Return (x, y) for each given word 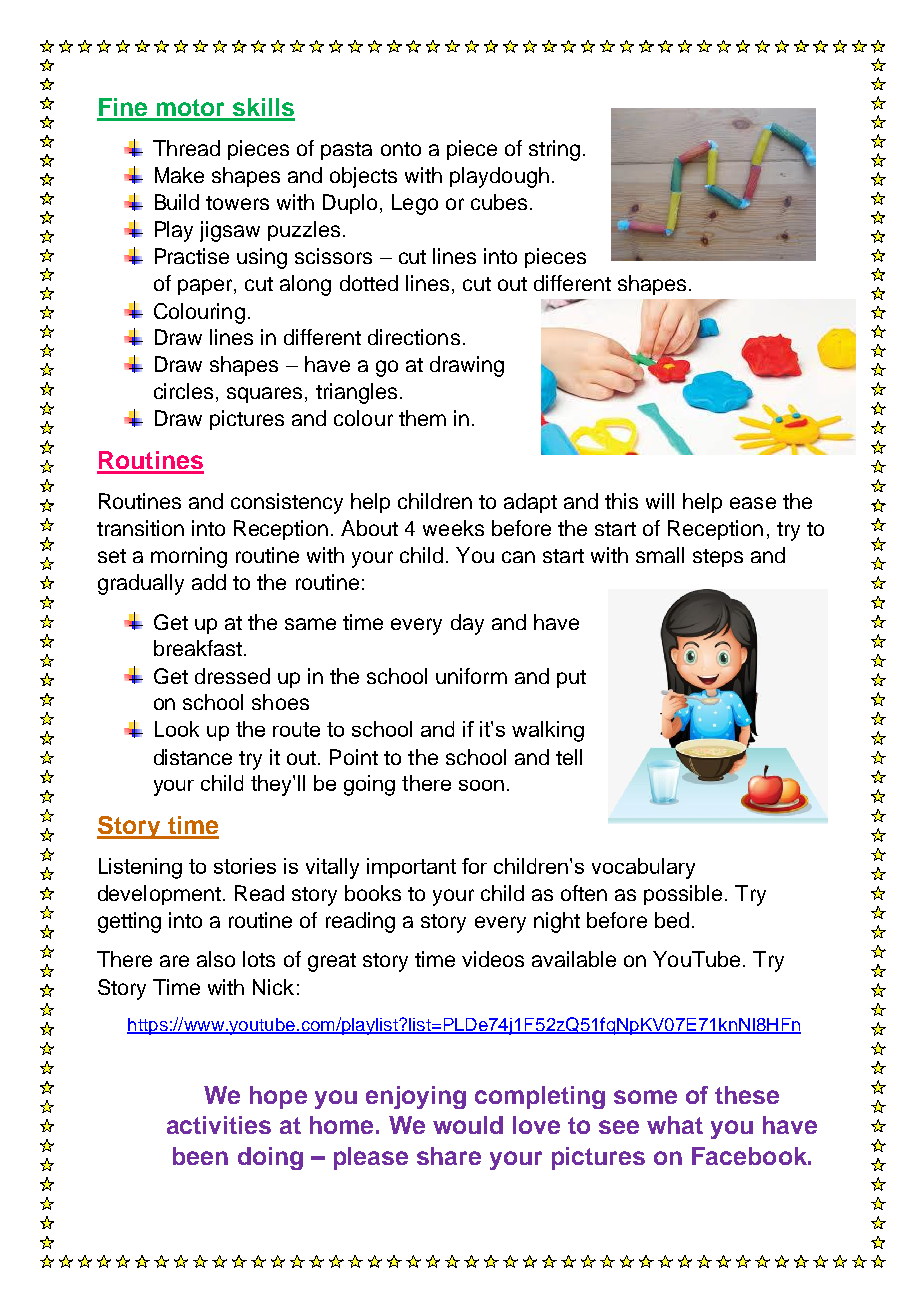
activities (219, 1125)
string (554, 150)
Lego (415, 204)
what (675, 1125)
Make (179, 175)
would (468, 1125)
